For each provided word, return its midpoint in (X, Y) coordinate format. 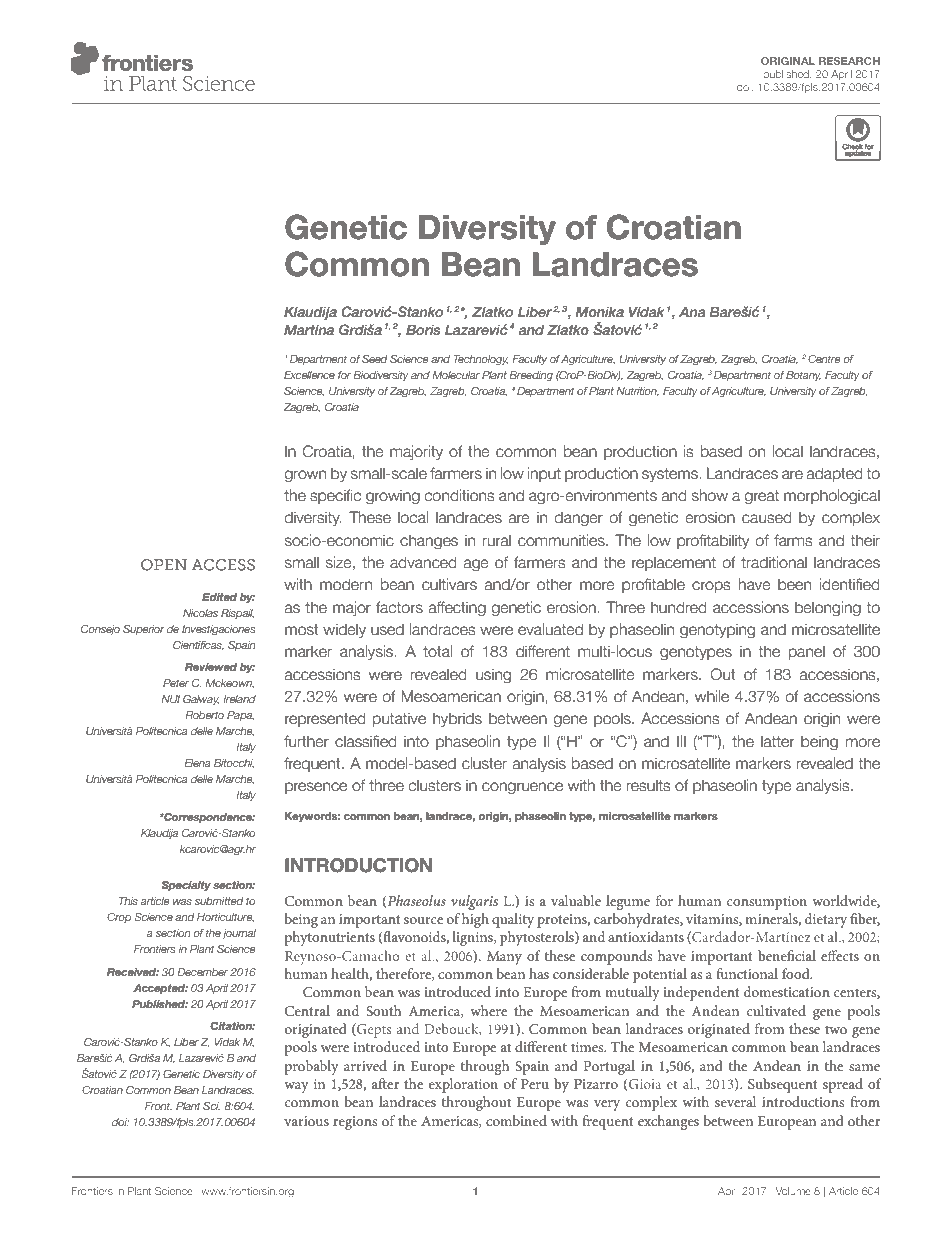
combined (516, 1120)
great (761, 497)
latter (778, 741)
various (306, 1121)
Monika (599, 311)
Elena (197, 763)
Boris (423, 329)
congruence (522, 788)
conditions (460, 495)
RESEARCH (849, 61)
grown (305, 476)
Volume (793, 1191)
